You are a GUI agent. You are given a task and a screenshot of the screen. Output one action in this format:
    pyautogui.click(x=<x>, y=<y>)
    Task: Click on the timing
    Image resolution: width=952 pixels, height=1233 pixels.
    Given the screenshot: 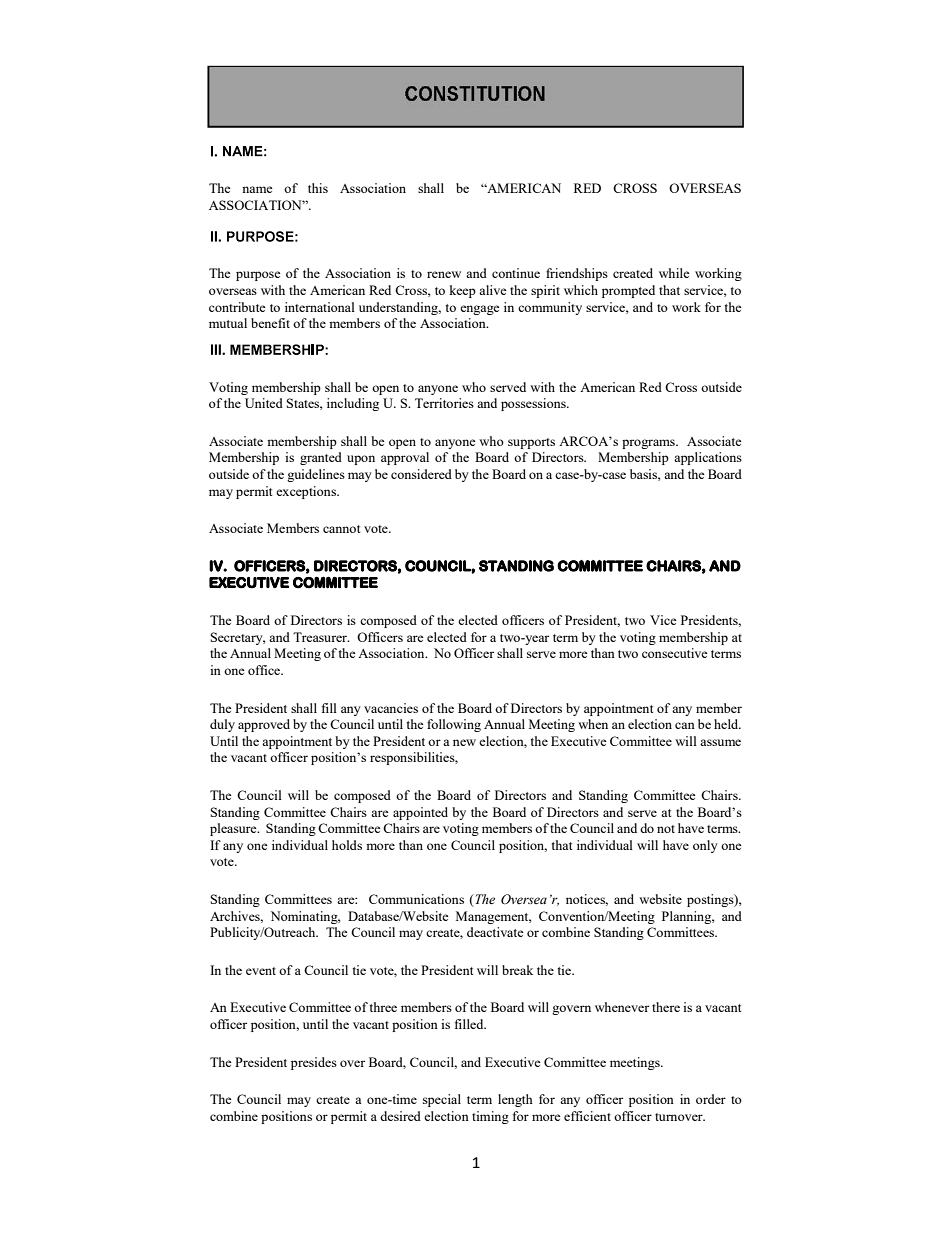 What is the action you would take?
    pyautogui.click(x=490, y=1117)
